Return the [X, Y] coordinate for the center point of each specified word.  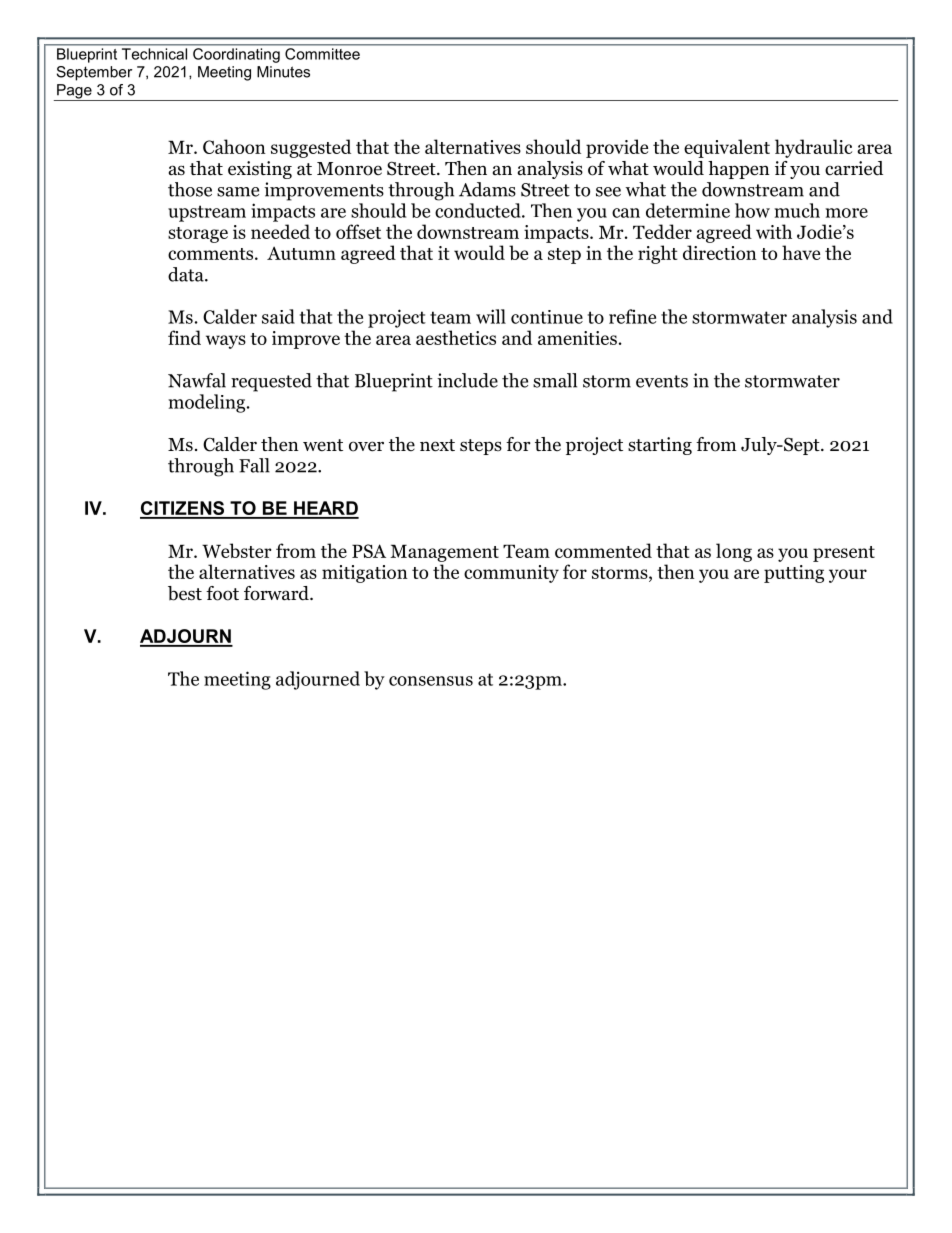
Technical [154, 54]
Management [444, 553]
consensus [431, 681]
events [662, 381]
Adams [487, 189]
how [752, 210]
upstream [207, 213]
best [185, 593]
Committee [322, 54]
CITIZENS [183, 509]
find [184, 337]
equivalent [727, 148]
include [467, 380]
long [734, 552]
